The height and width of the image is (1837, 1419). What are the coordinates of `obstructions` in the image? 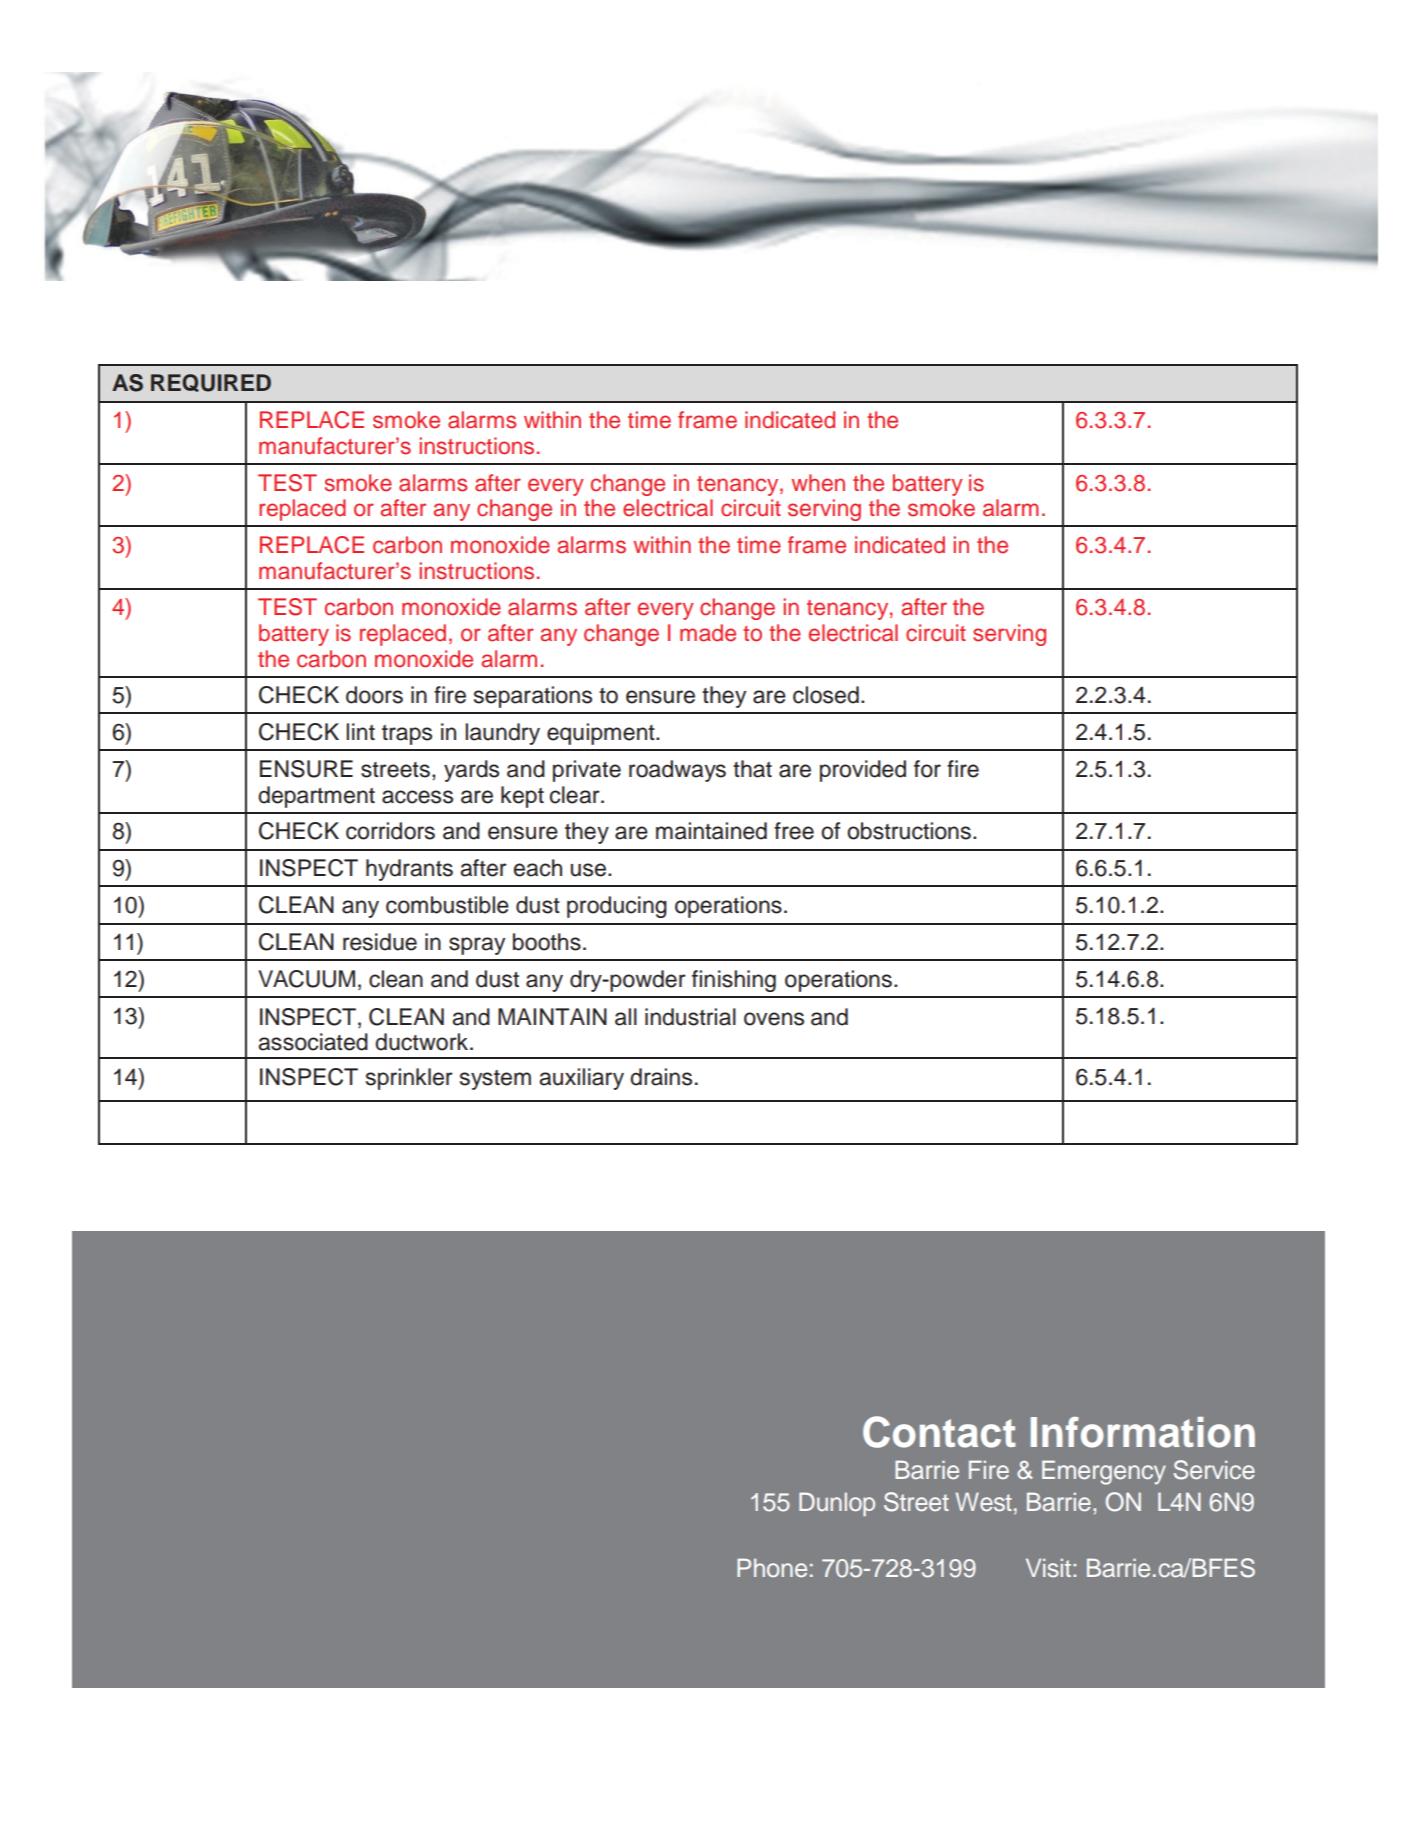 It's located at (909, 831).
